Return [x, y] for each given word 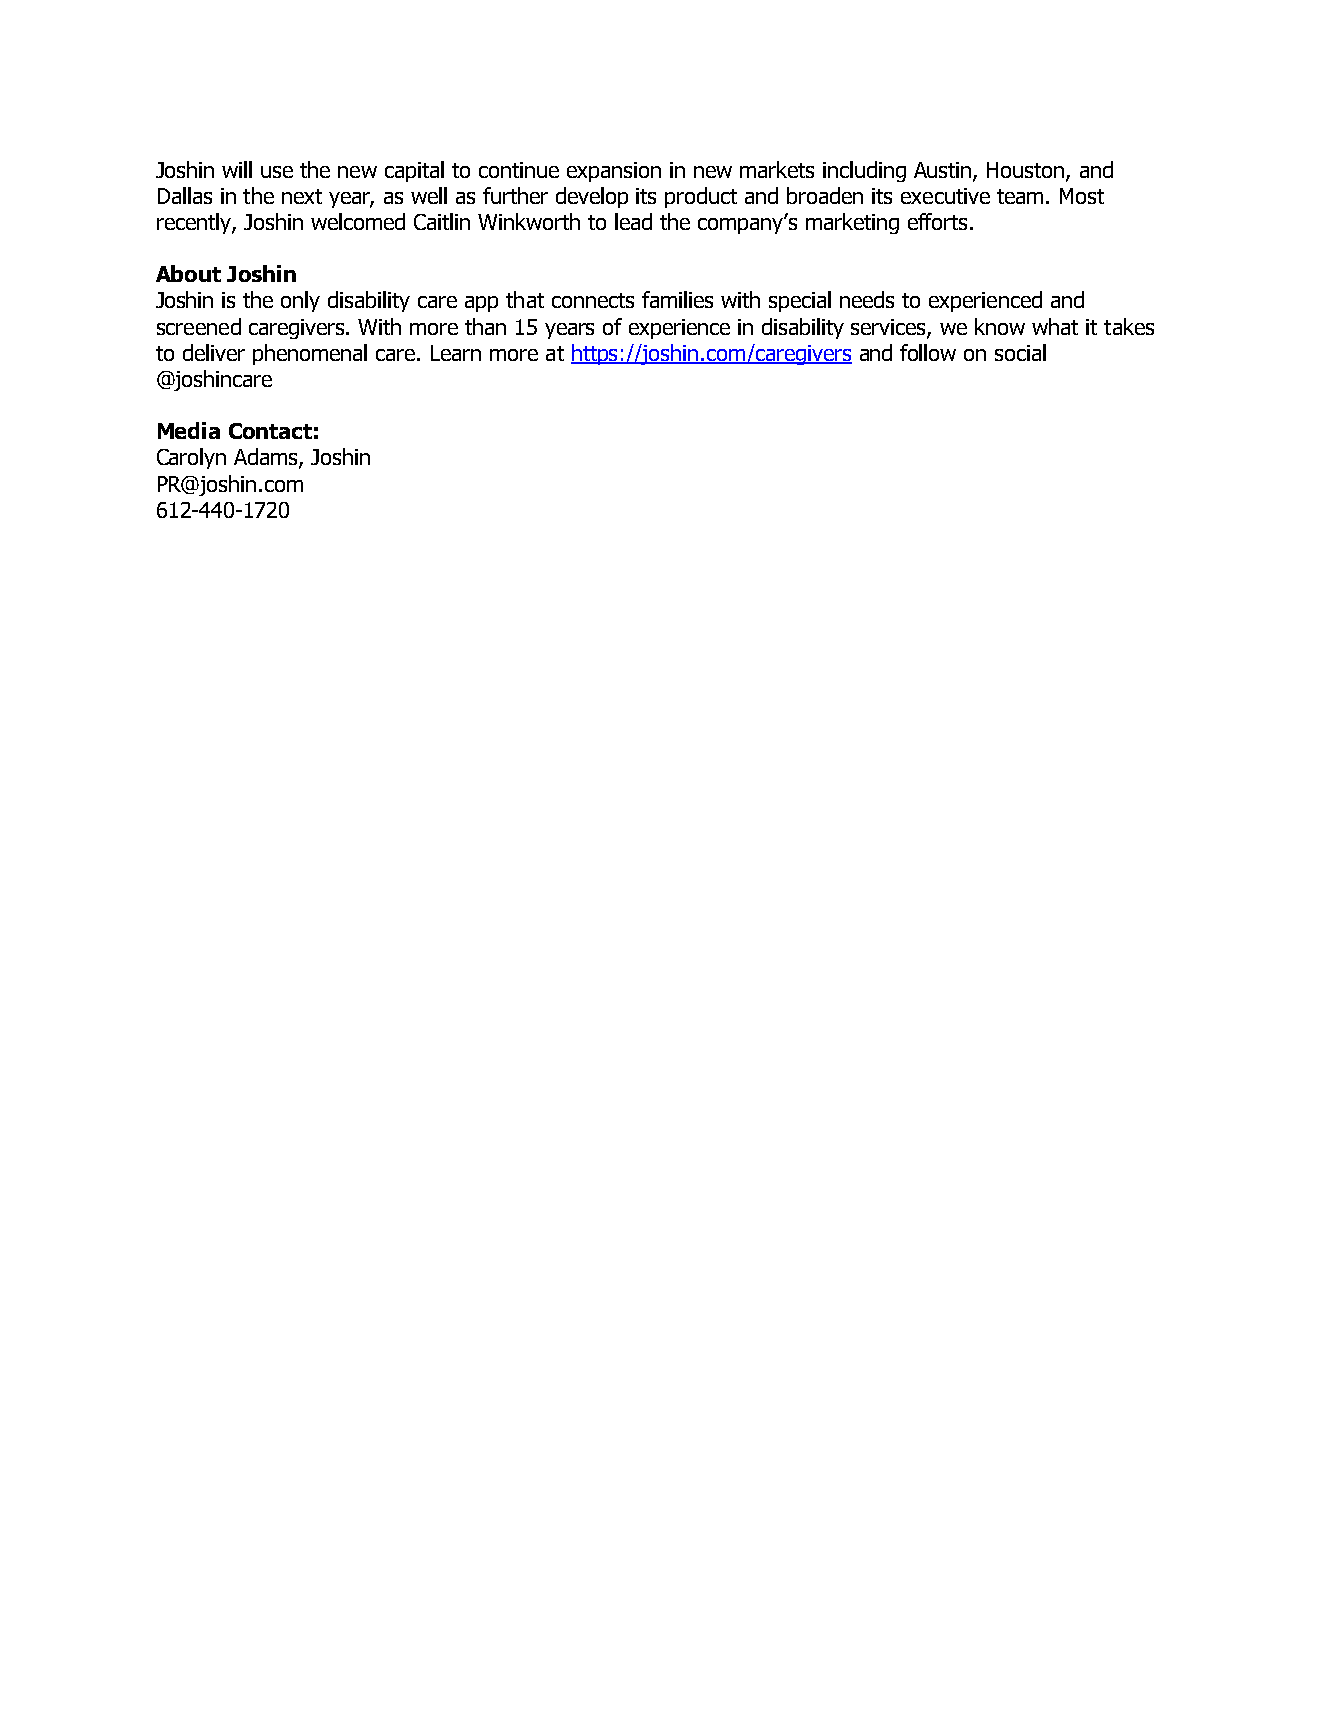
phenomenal [310, 354]
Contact [270, 431]
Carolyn [191, 458]
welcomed [358, 221]
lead [633, 221]
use [277, 172]
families [677, 299]
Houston [1027, 171]
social [1020, 352]
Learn [456, 353]
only [300, 301]
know [1000, 326]
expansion [614, 172]
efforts [939, 221]
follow [928, 352]
